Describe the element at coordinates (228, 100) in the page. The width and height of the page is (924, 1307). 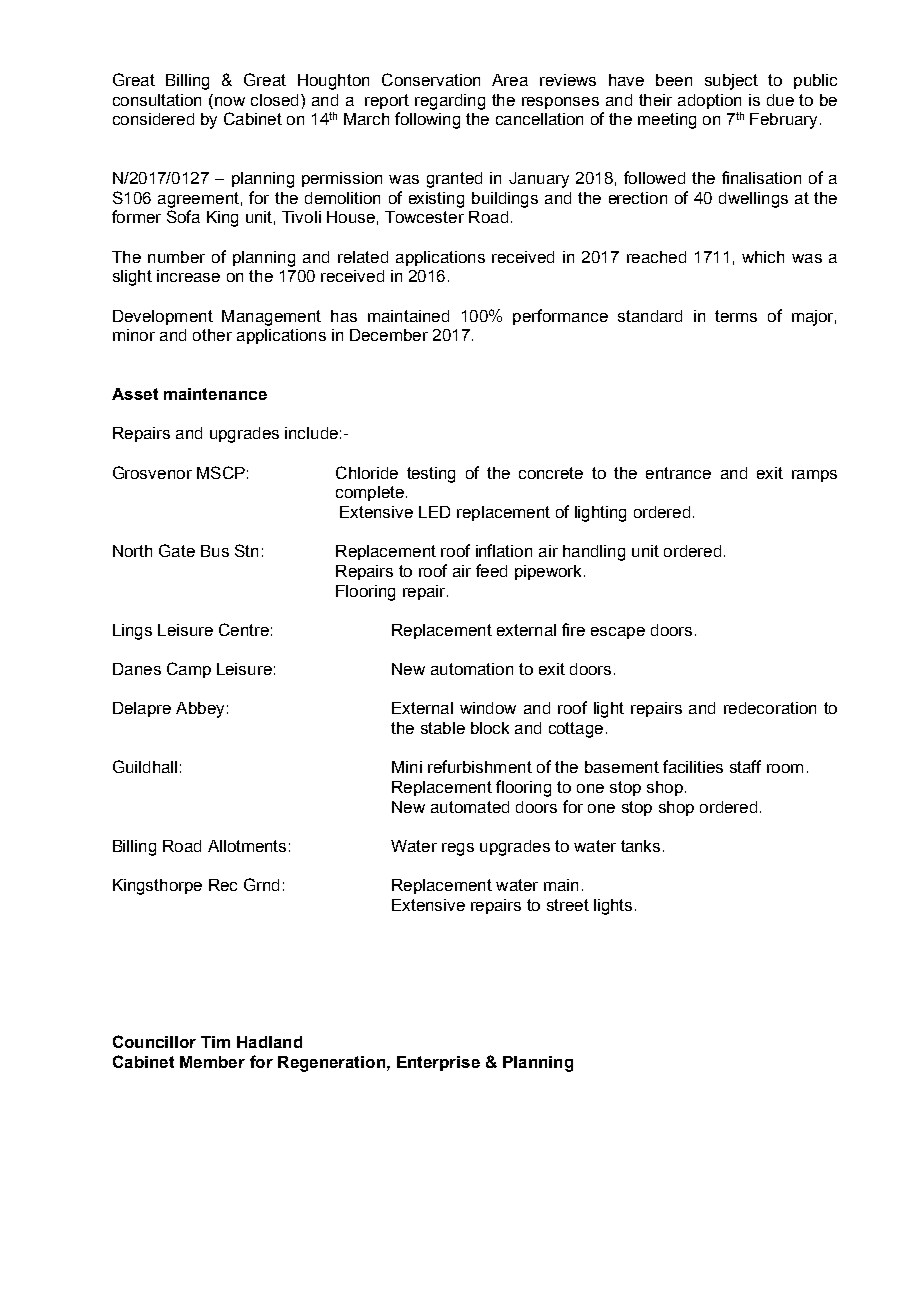
I see `now` at that location.
